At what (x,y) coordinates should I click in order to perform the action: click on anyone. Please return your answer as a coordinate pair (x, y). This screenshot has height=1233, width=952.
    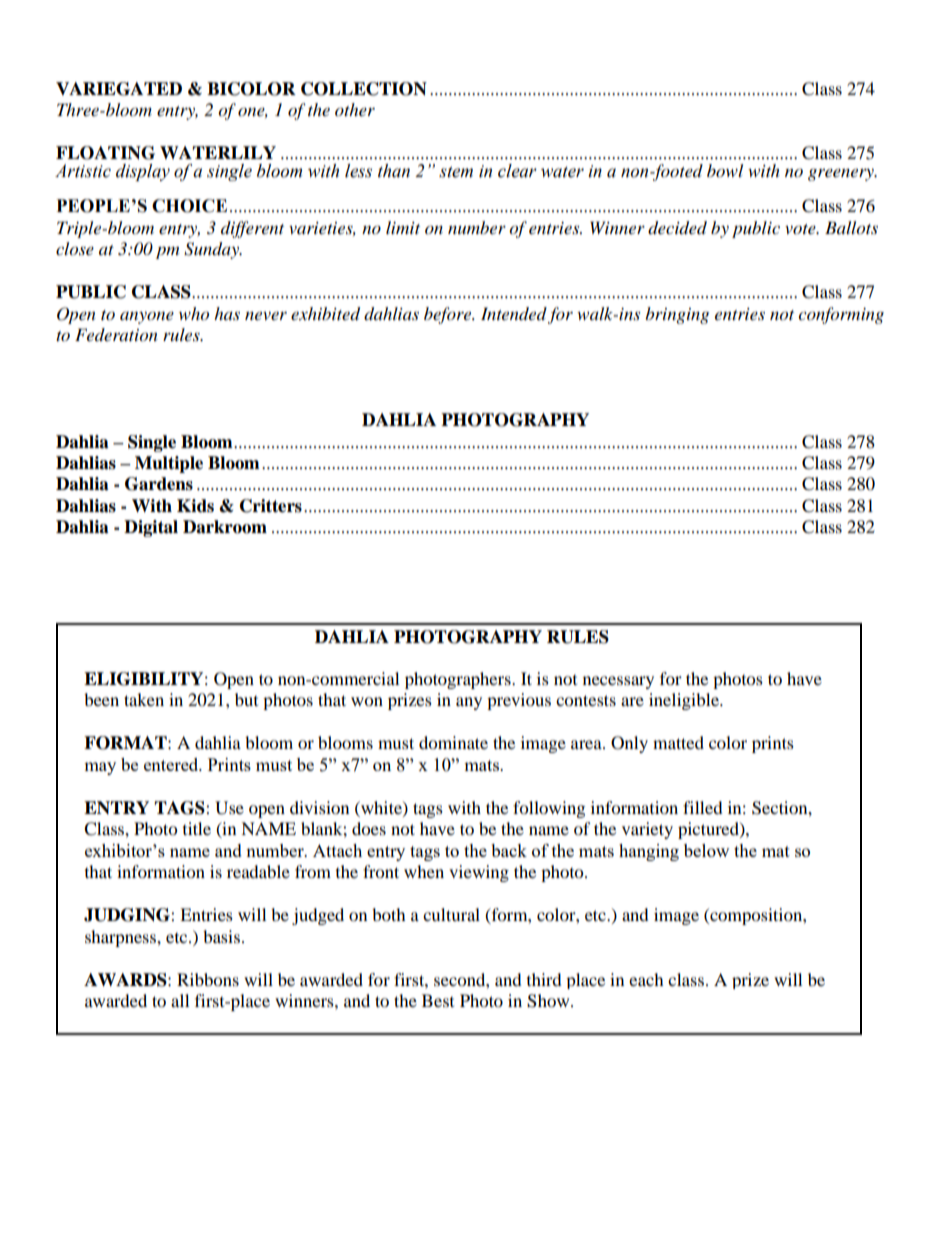
    Looking at the image, I should click on (147, 317).
